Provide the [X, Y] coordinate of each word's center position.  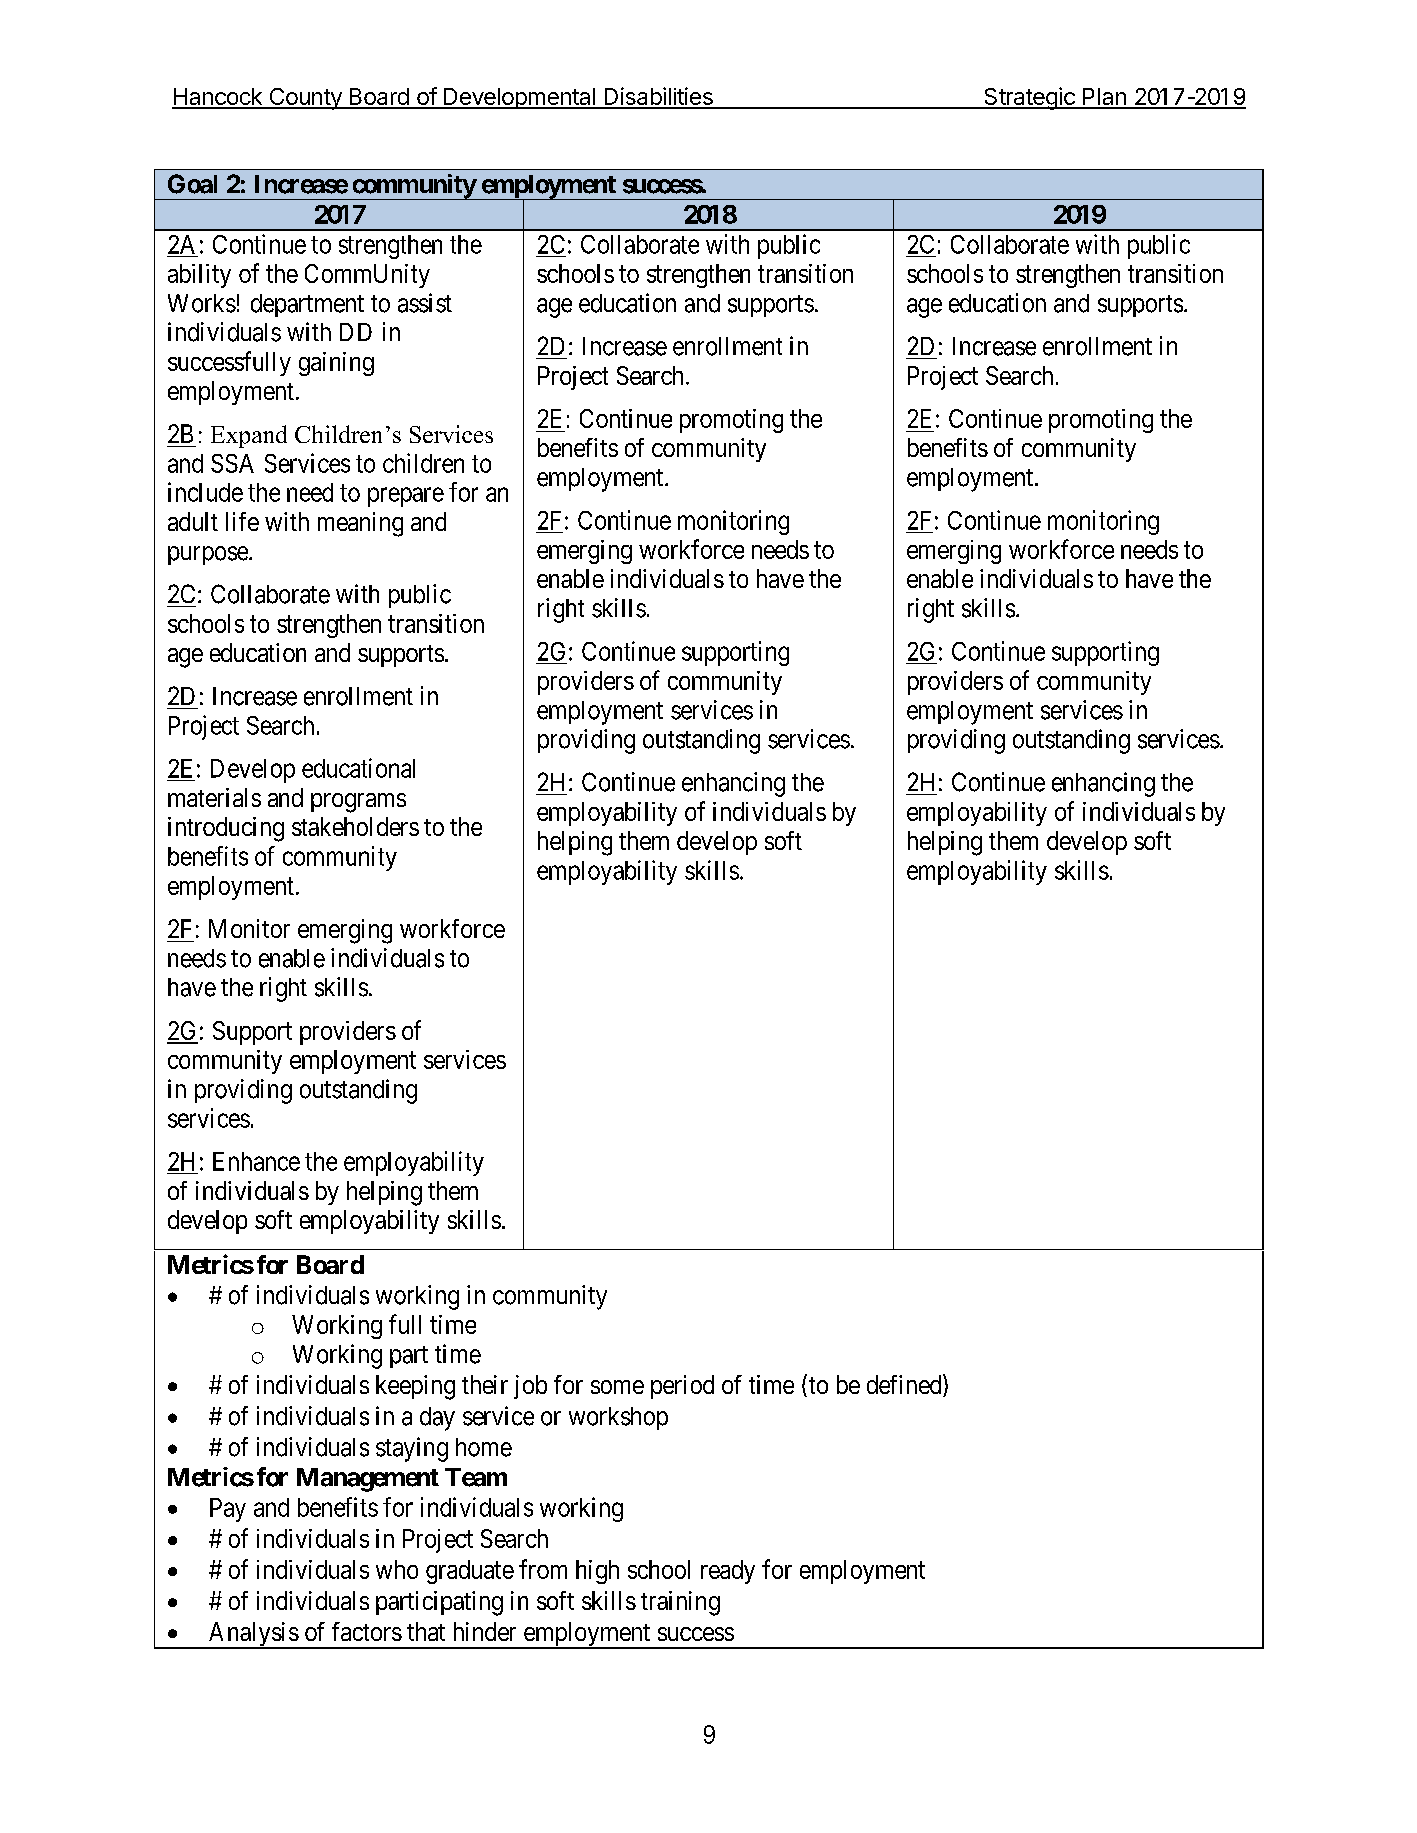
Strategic [1029, 98]
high [597, 1572]
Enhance [256, 1161]
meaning [360, 524]
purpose [208, 555]
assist [425, 303]
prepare [406, 497]
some [617, 1387]
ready [728, 1572]
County [305, 99]
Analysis [252, 1635]
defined [905, 1385]
